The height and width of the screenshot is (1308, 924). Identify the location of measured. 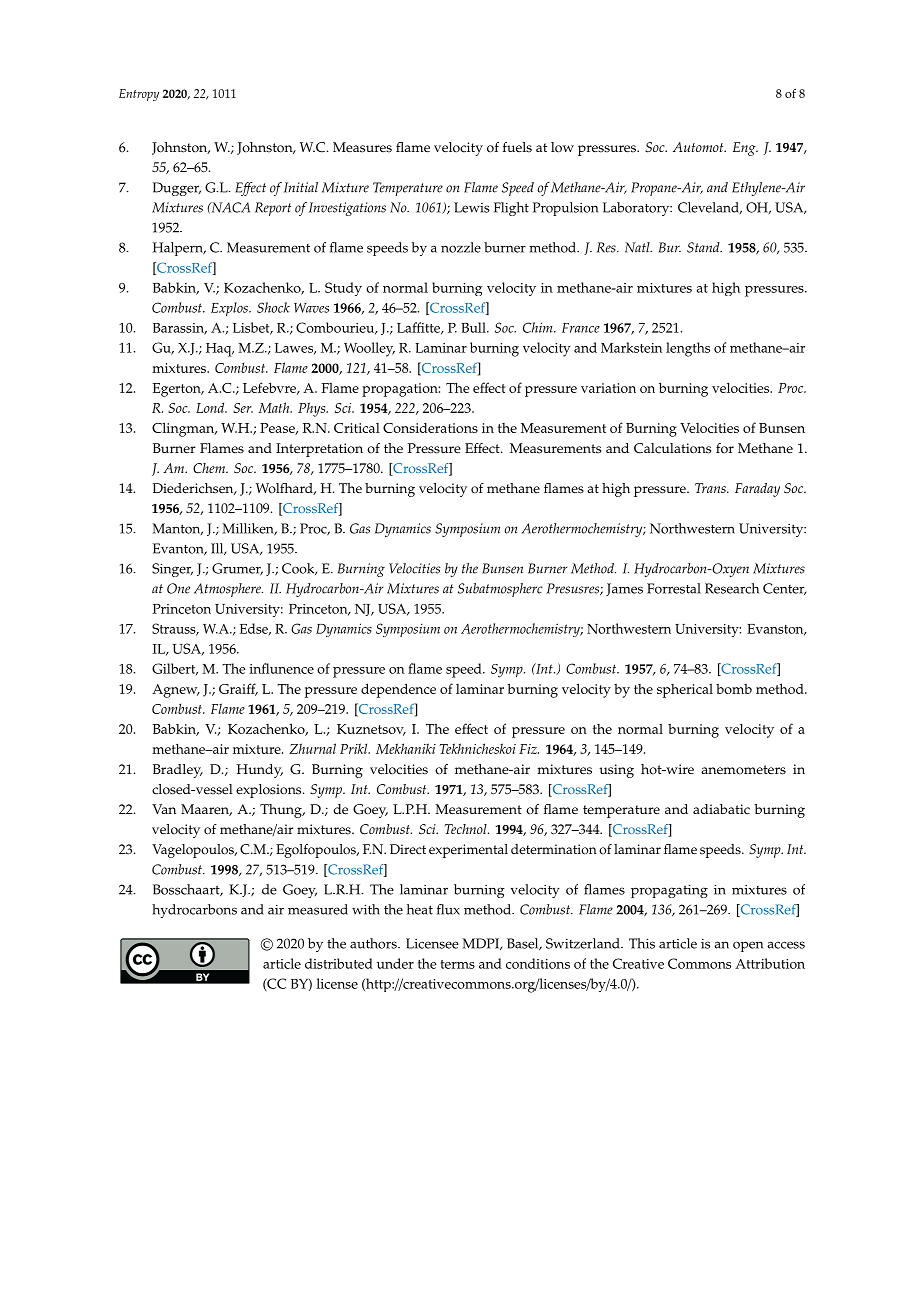
(318, 909).
